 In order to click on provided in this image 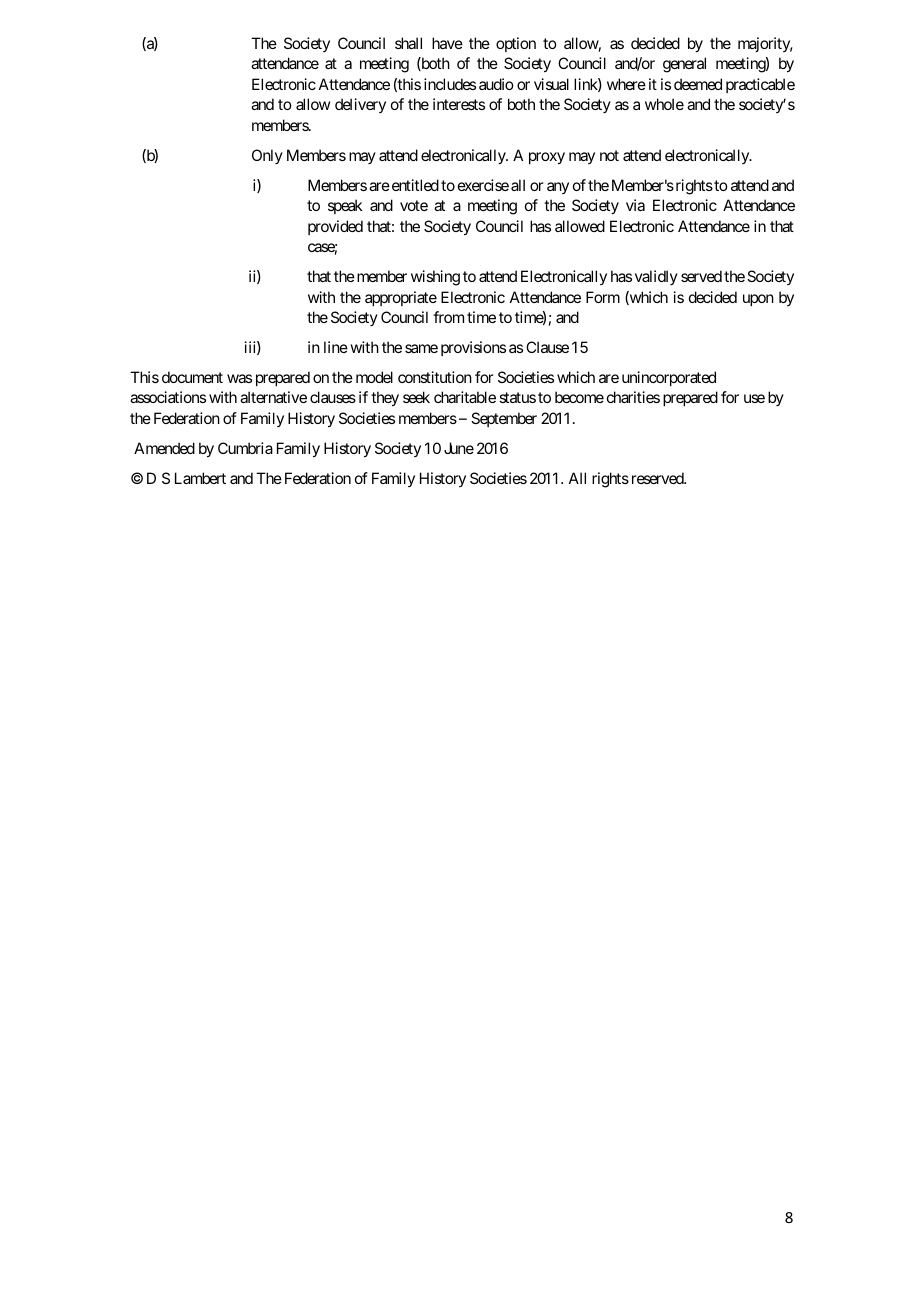, I will do `click(335, 227)`.
